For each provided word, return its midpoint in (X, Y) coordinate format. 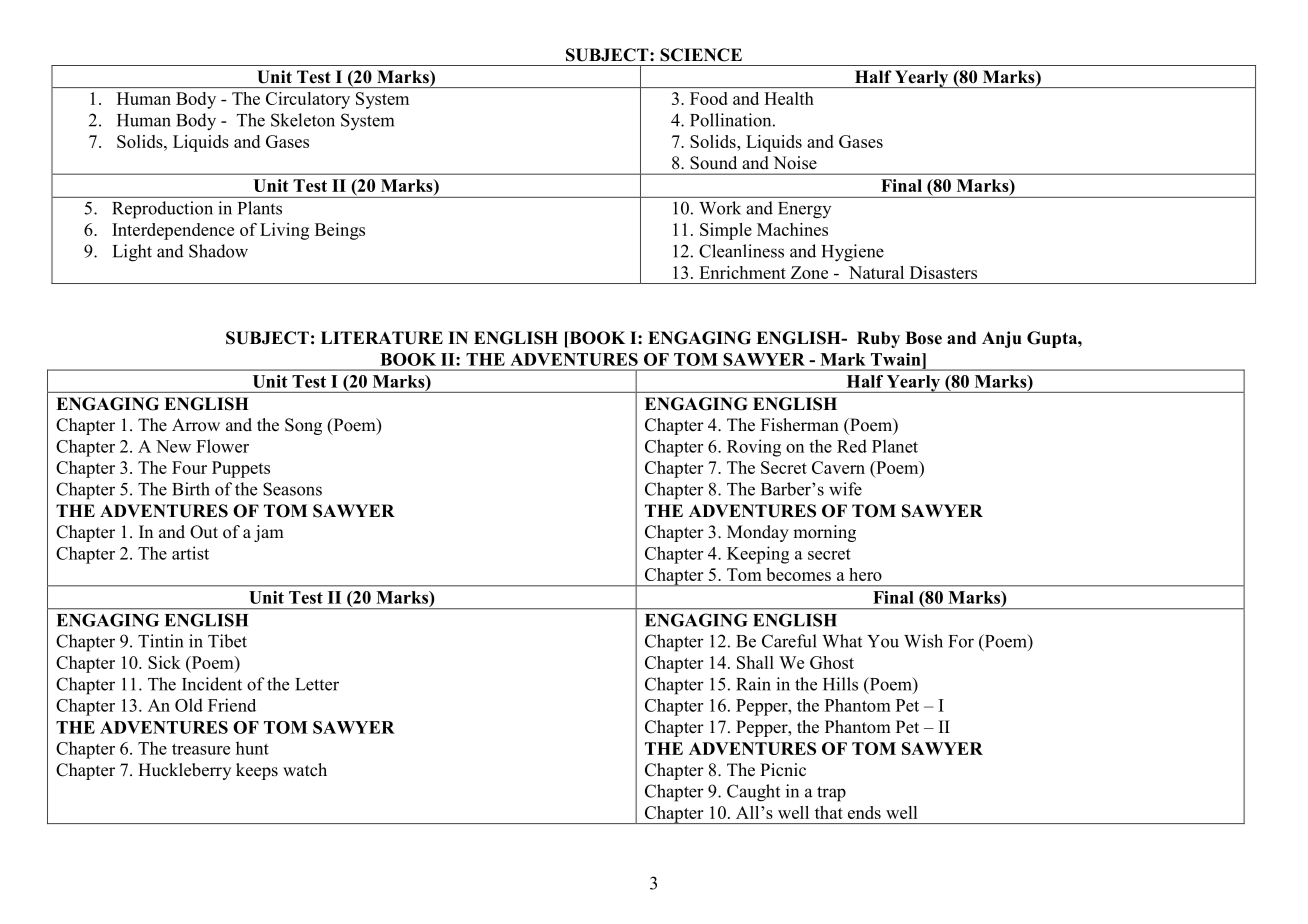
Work (720, 208)
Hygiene (853, 253)
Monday (758, 533)
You (883, 641)
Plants (260, 208)
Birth (191, 489)
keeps (257, 771)
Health (789, 98)
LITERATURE (382, 338)
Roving (754, 448)
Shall (755, 662)
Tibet (227, 641)
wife (845, 489)
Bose (923, 338)
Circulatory (308, 100)
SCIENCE (701, 55)
